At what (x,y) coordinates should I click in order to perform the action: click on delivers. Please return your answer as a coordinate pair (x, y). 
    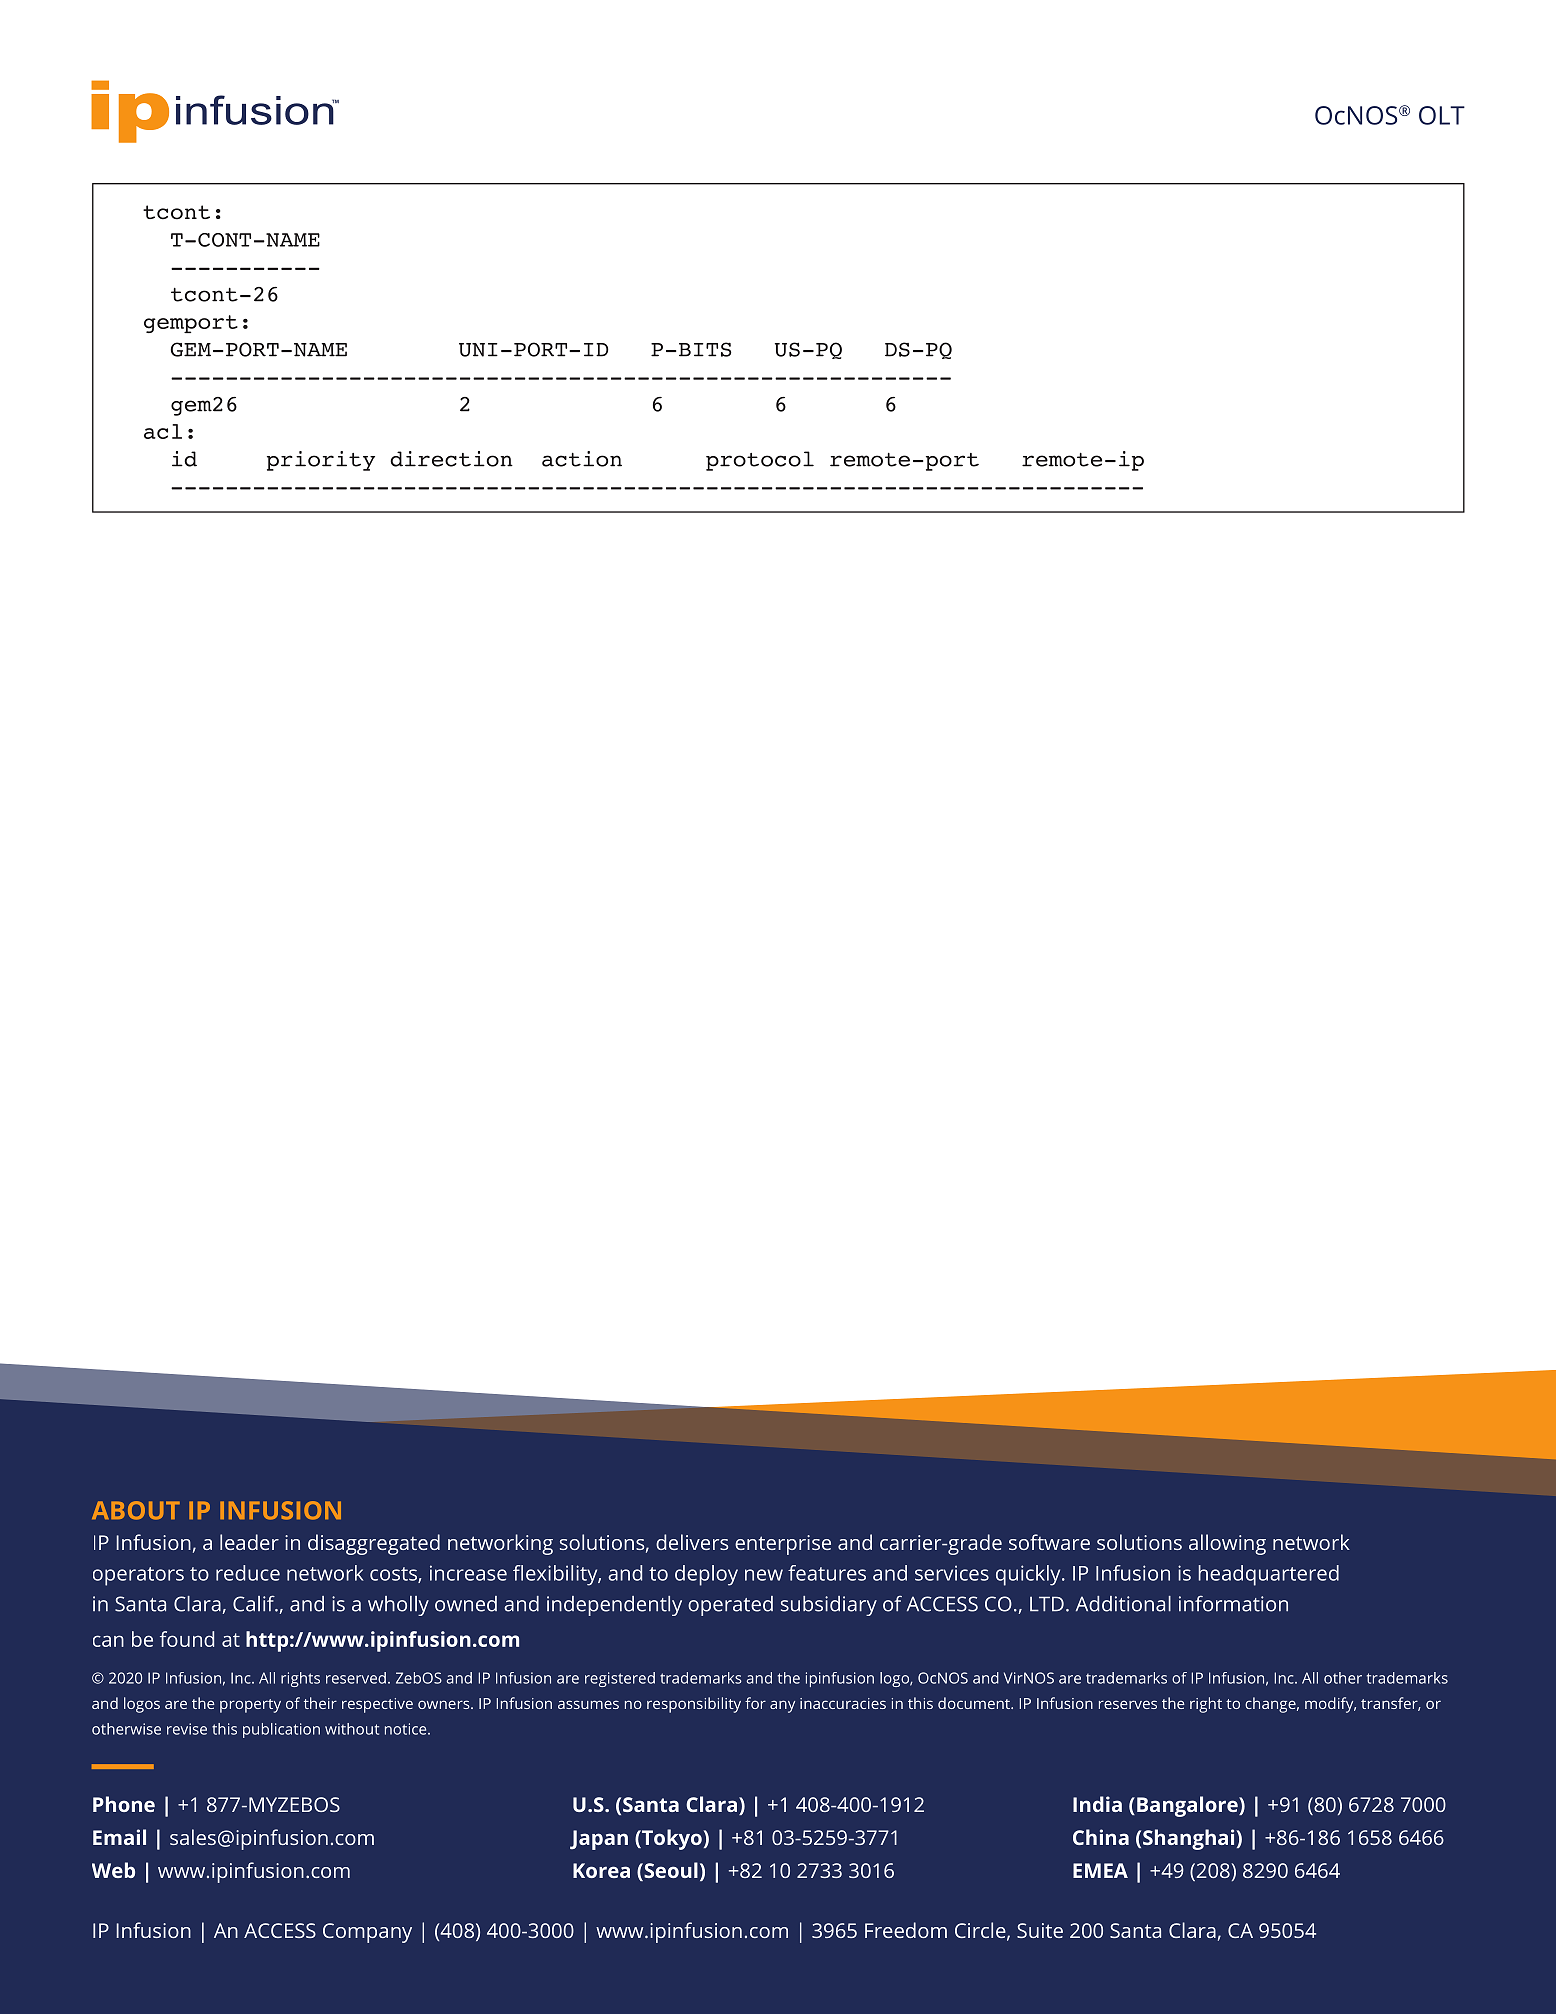
    Looking at the image, I should click on (692, 1542).
